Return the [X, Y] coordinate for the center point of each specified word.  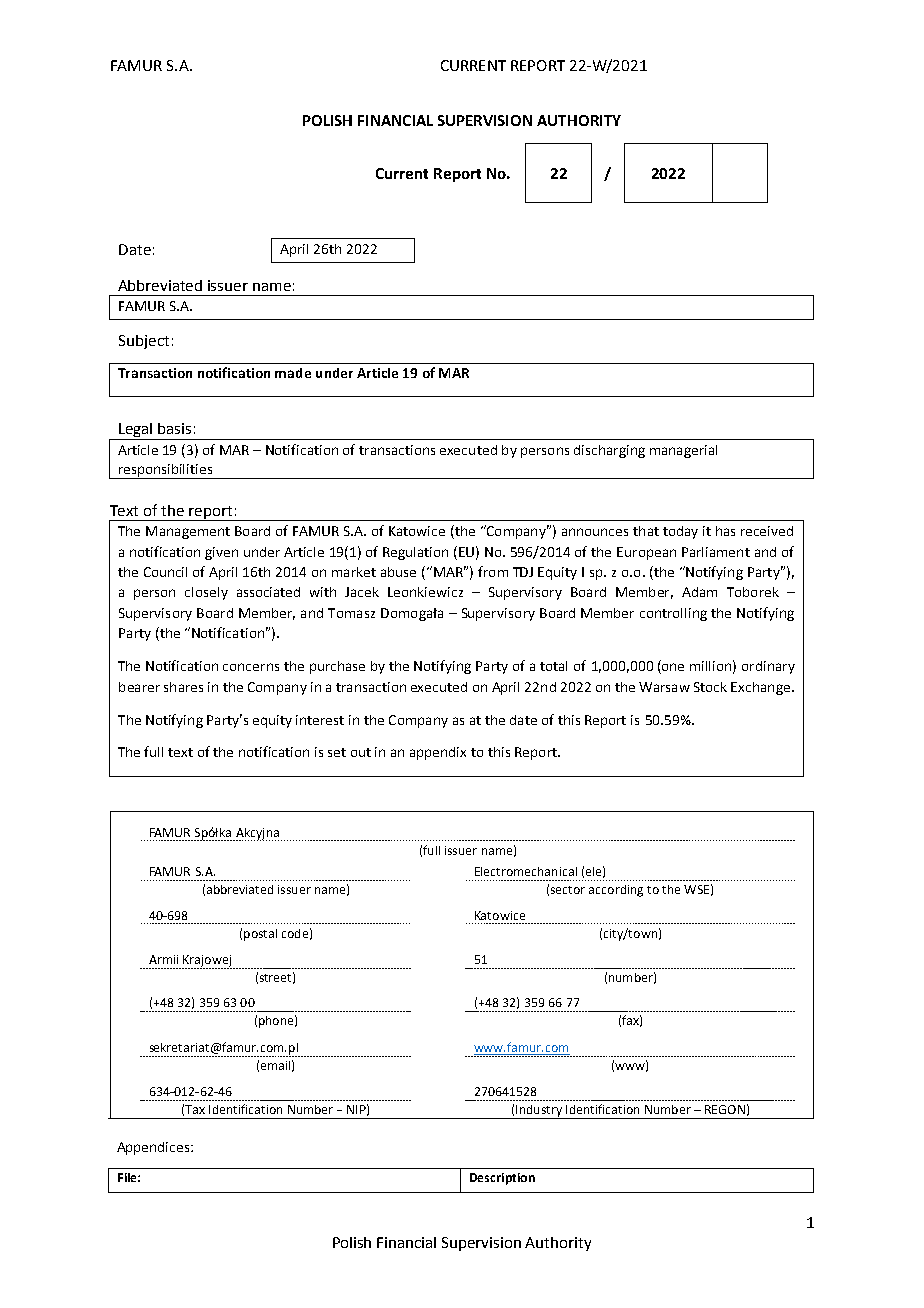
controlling [673, 614]
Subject [144, 342]
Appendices [154, 1148]
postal [260, 935]
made [293, 373]
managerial [683, 451]
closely [206, 593]
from [493, 571]
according [616, 891]
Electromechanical [526, 871]
